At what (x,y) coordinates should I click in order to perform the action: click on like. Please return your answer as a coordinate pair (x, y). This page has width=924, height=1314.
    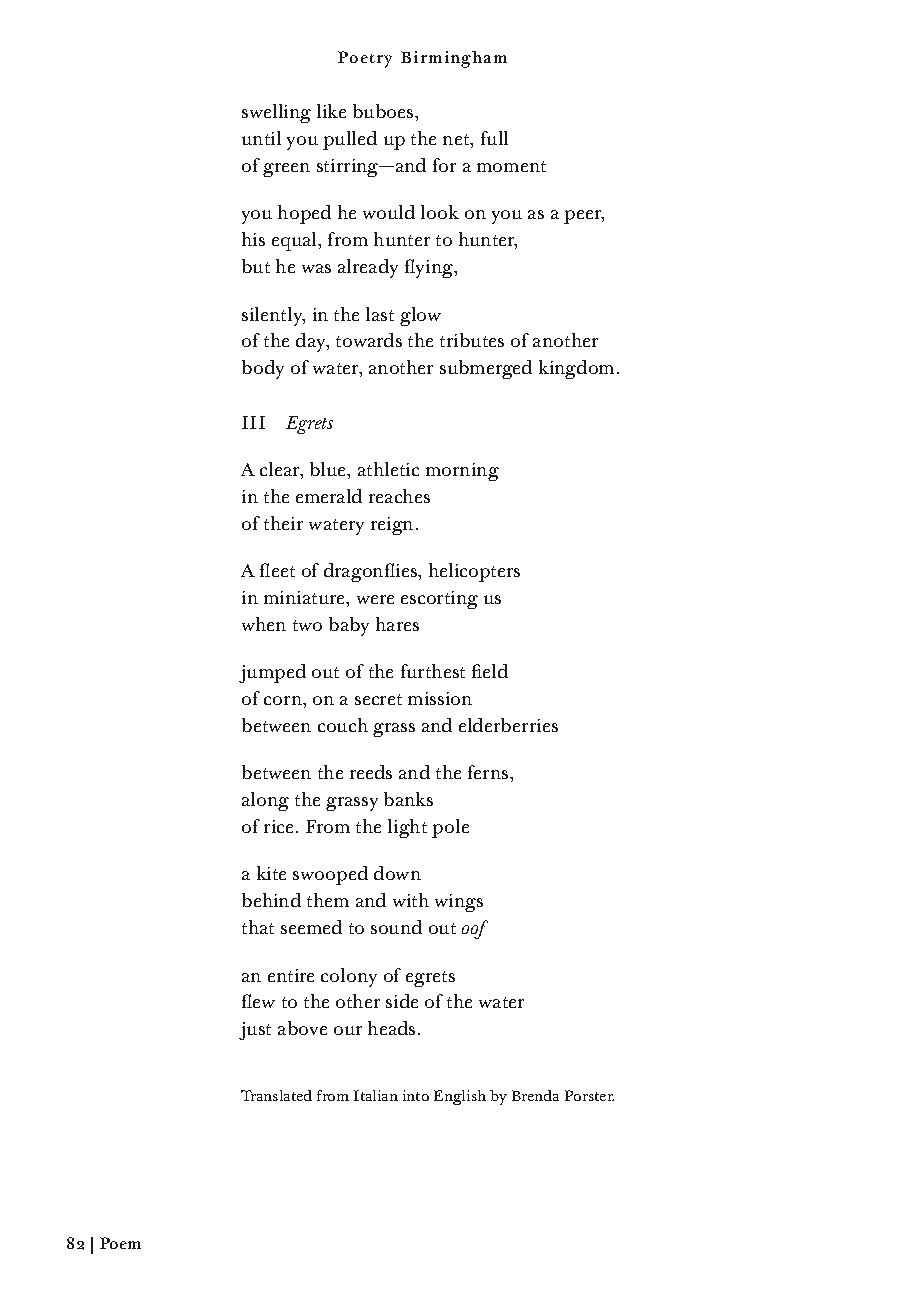
    Looking at the image, I should click on (331, 111).
